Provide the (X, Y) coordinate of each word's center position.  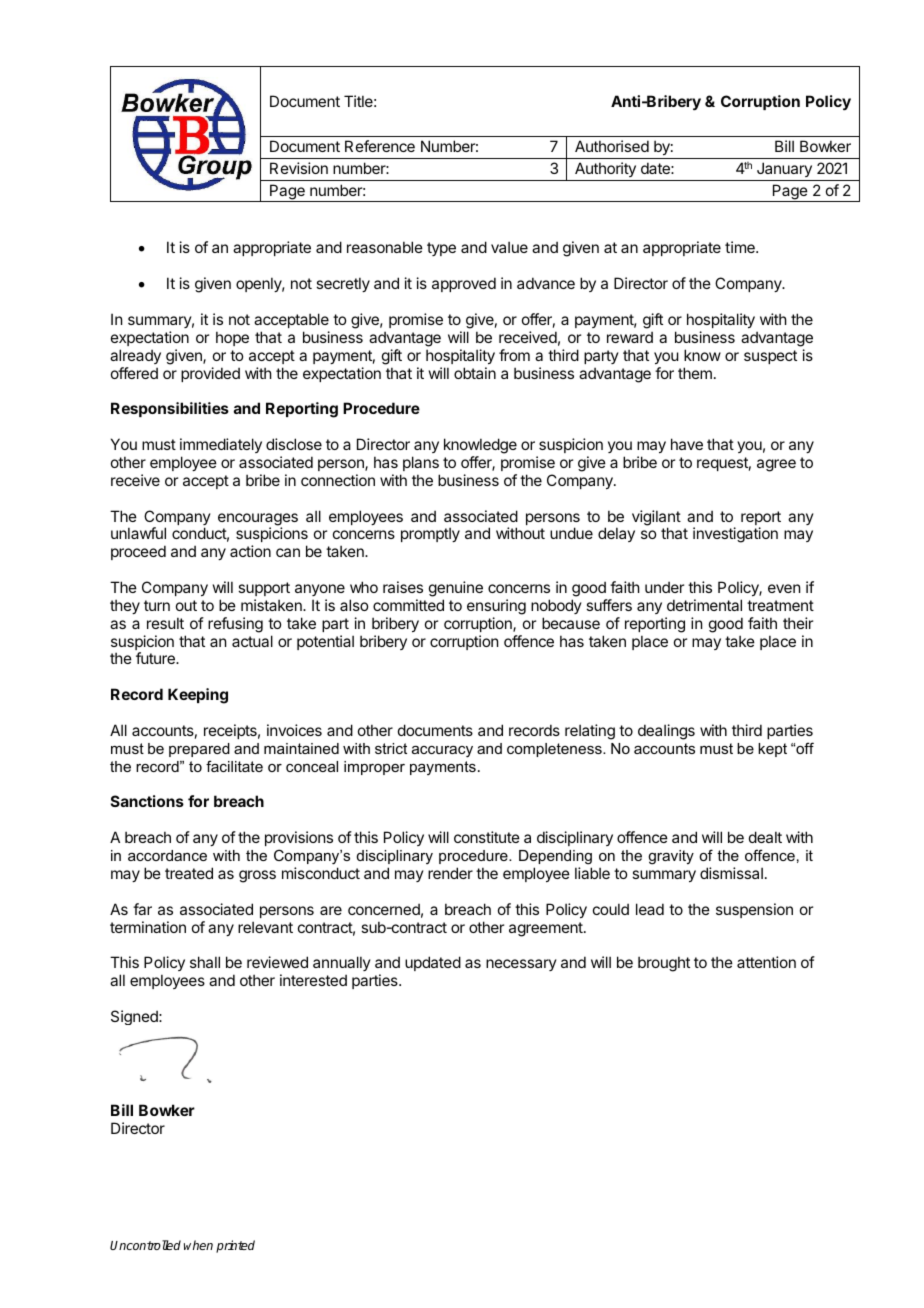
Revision (299, 168)
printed (235, 1246)
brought (664, 964)
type (441, 249)
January (784, 169)
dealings (666, 732)
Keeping (198, 696)
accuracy (442, 752)
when (198, 1245)
